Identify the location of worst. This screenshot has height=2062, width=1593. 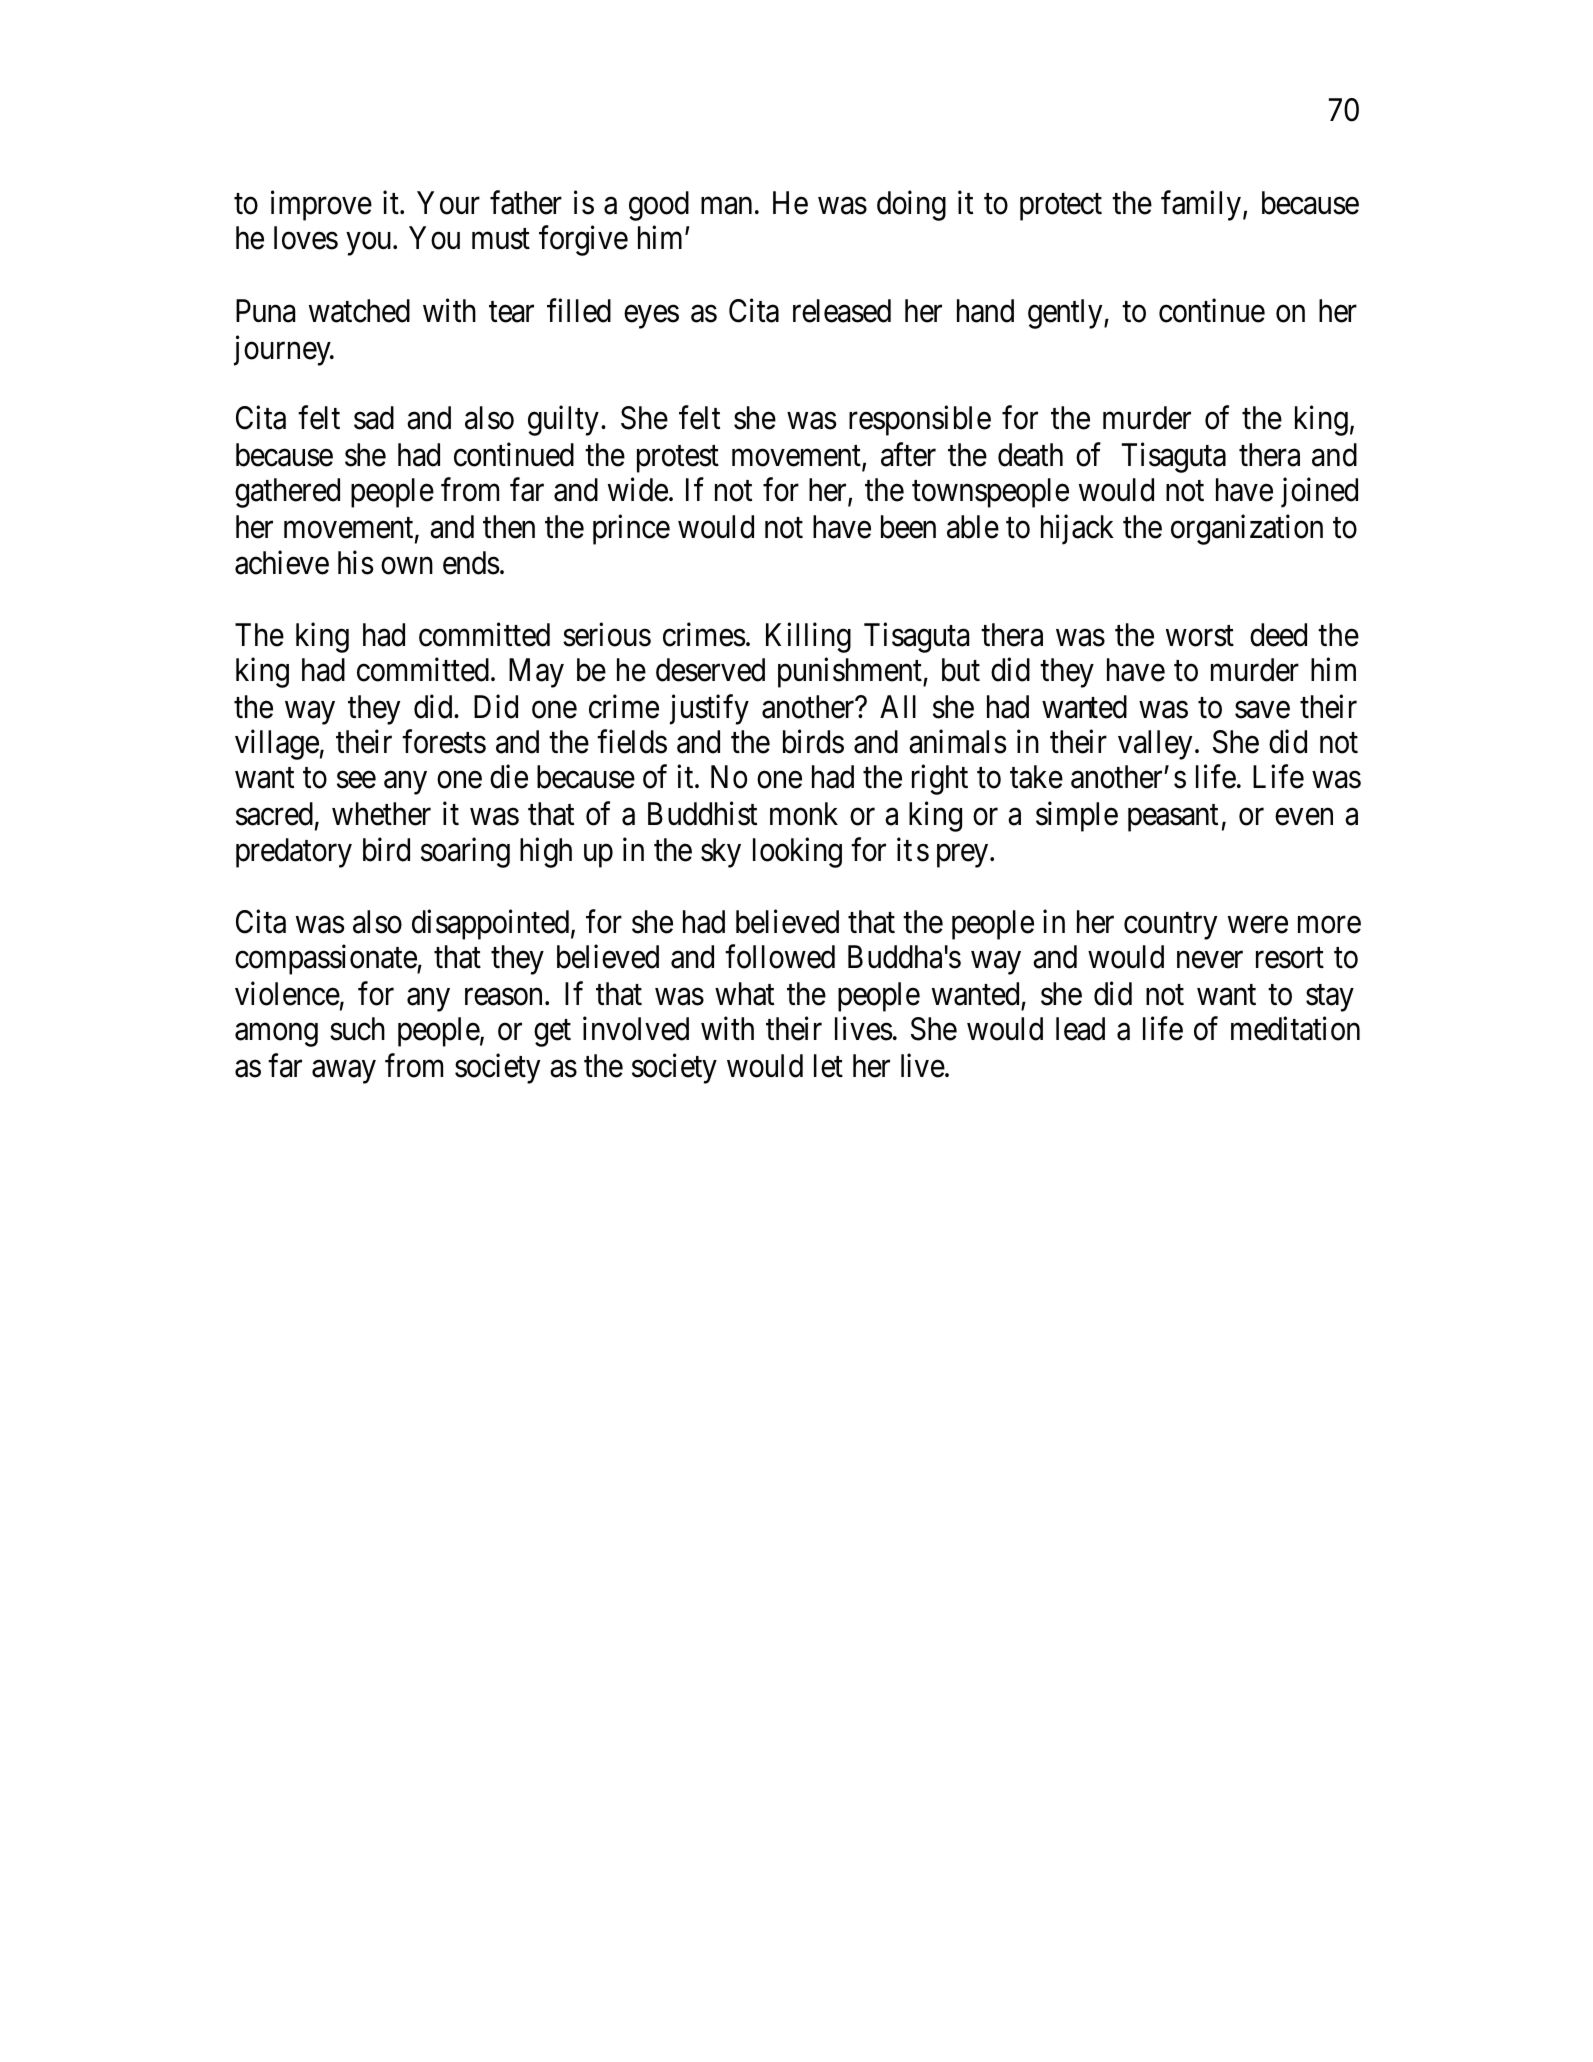
(1200, 636).
